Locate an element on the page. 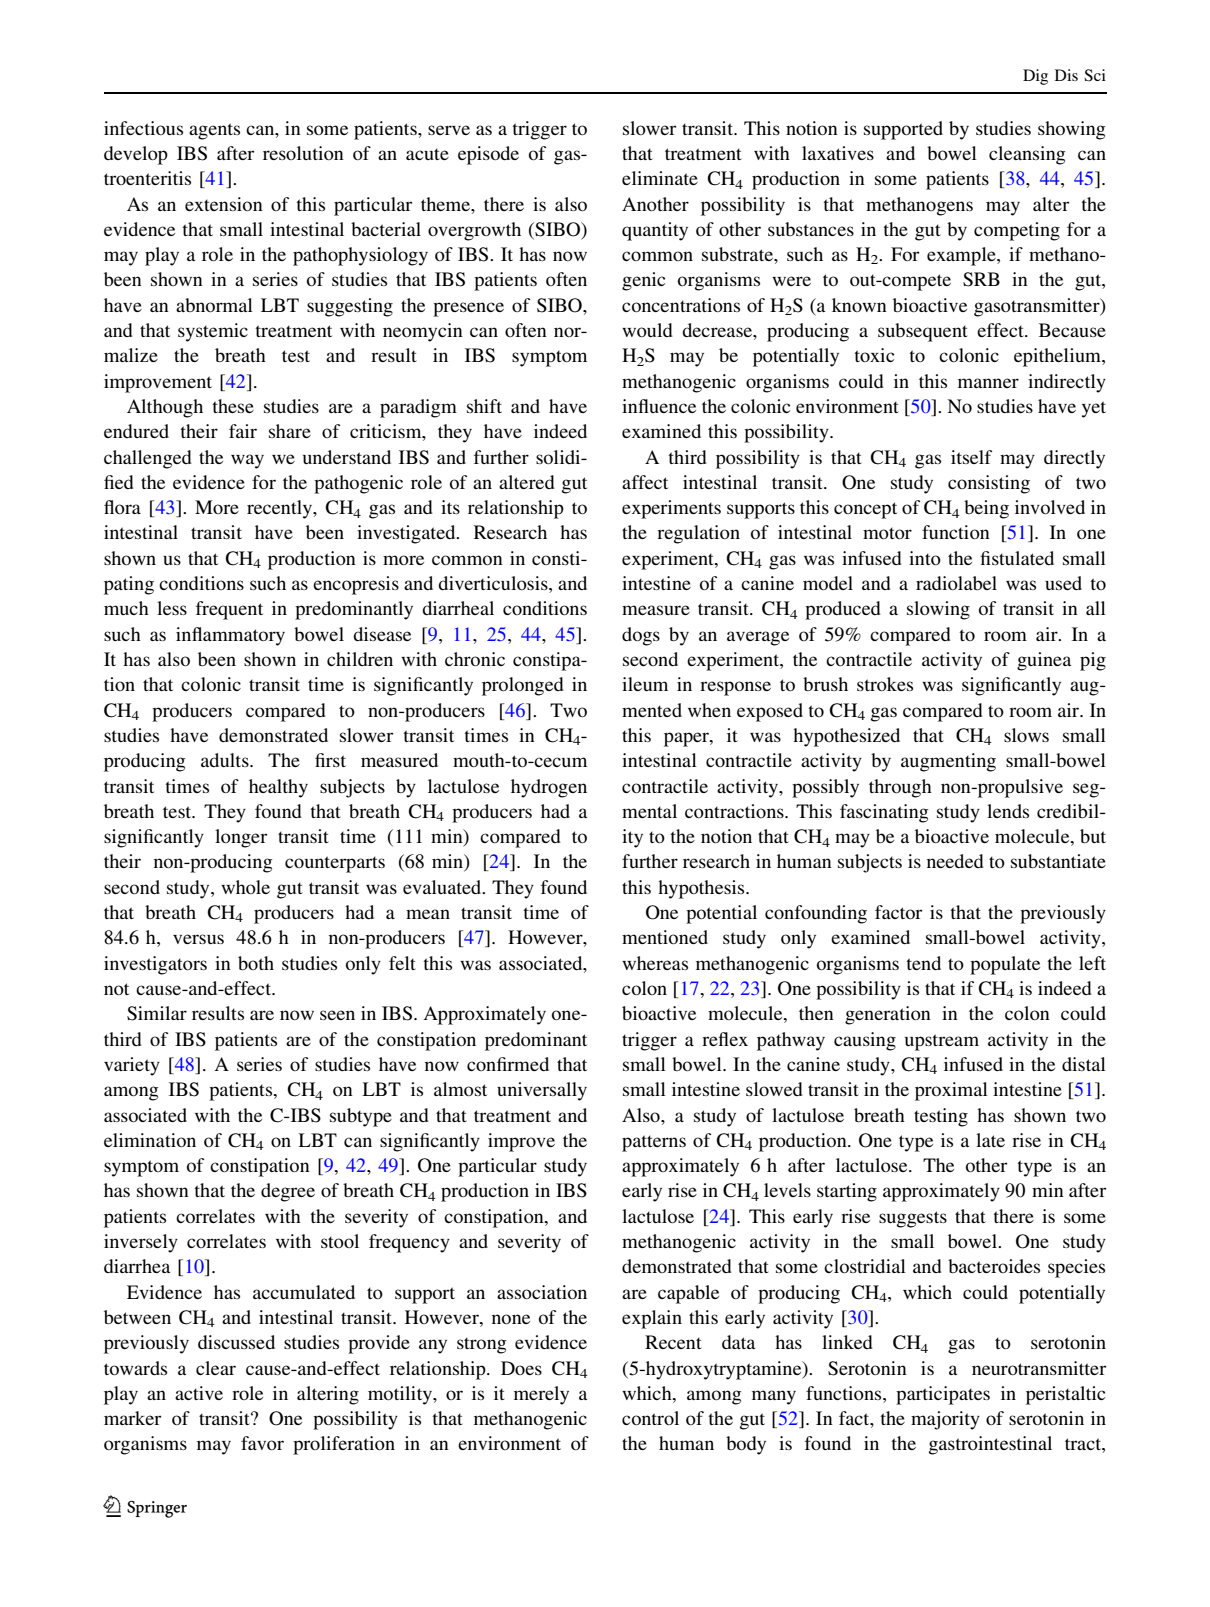  universally is located at coordinates (542, 1091).
